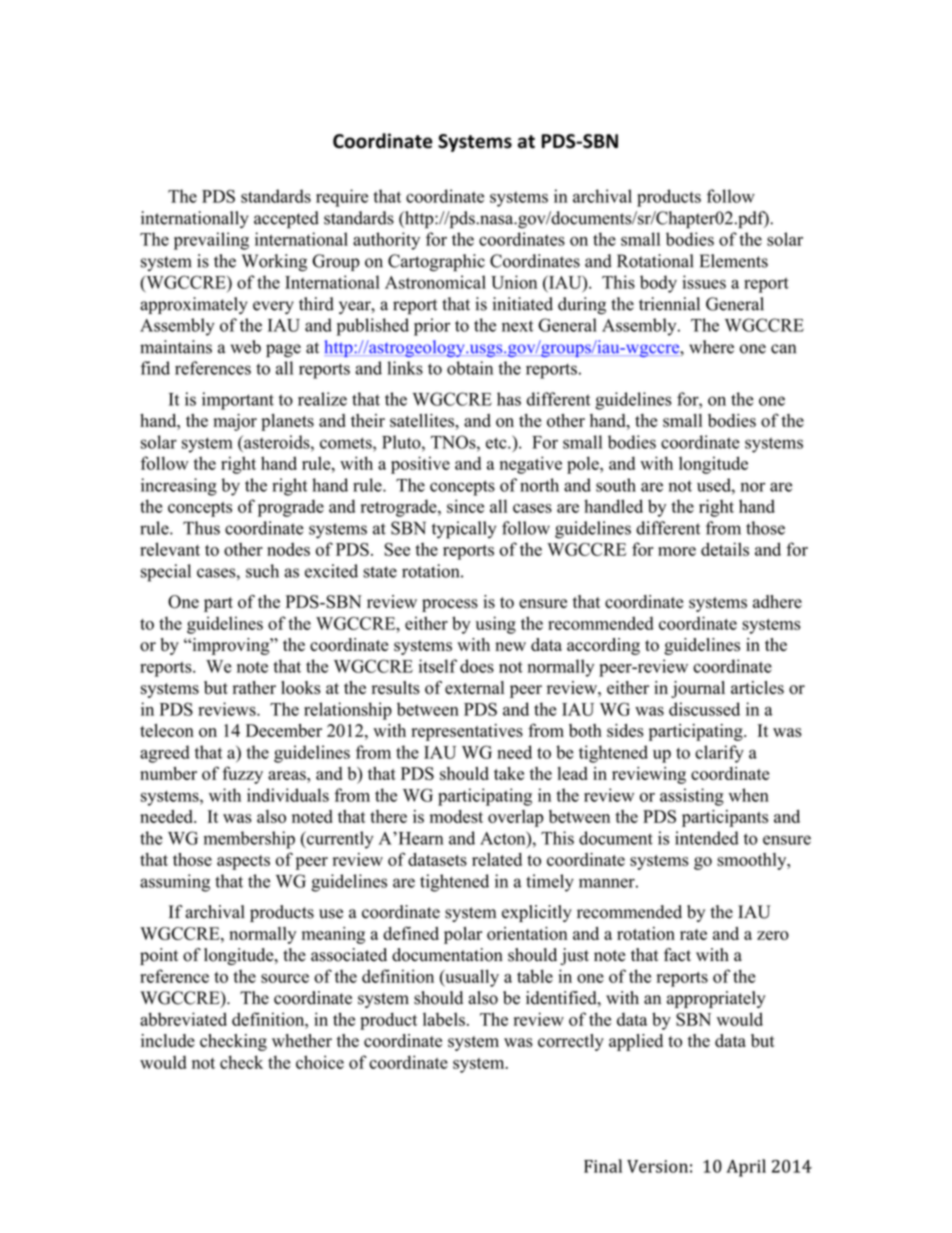  Describe the element at coordinates (734, 261) in the screenshot. I see `Elements` at that location.
